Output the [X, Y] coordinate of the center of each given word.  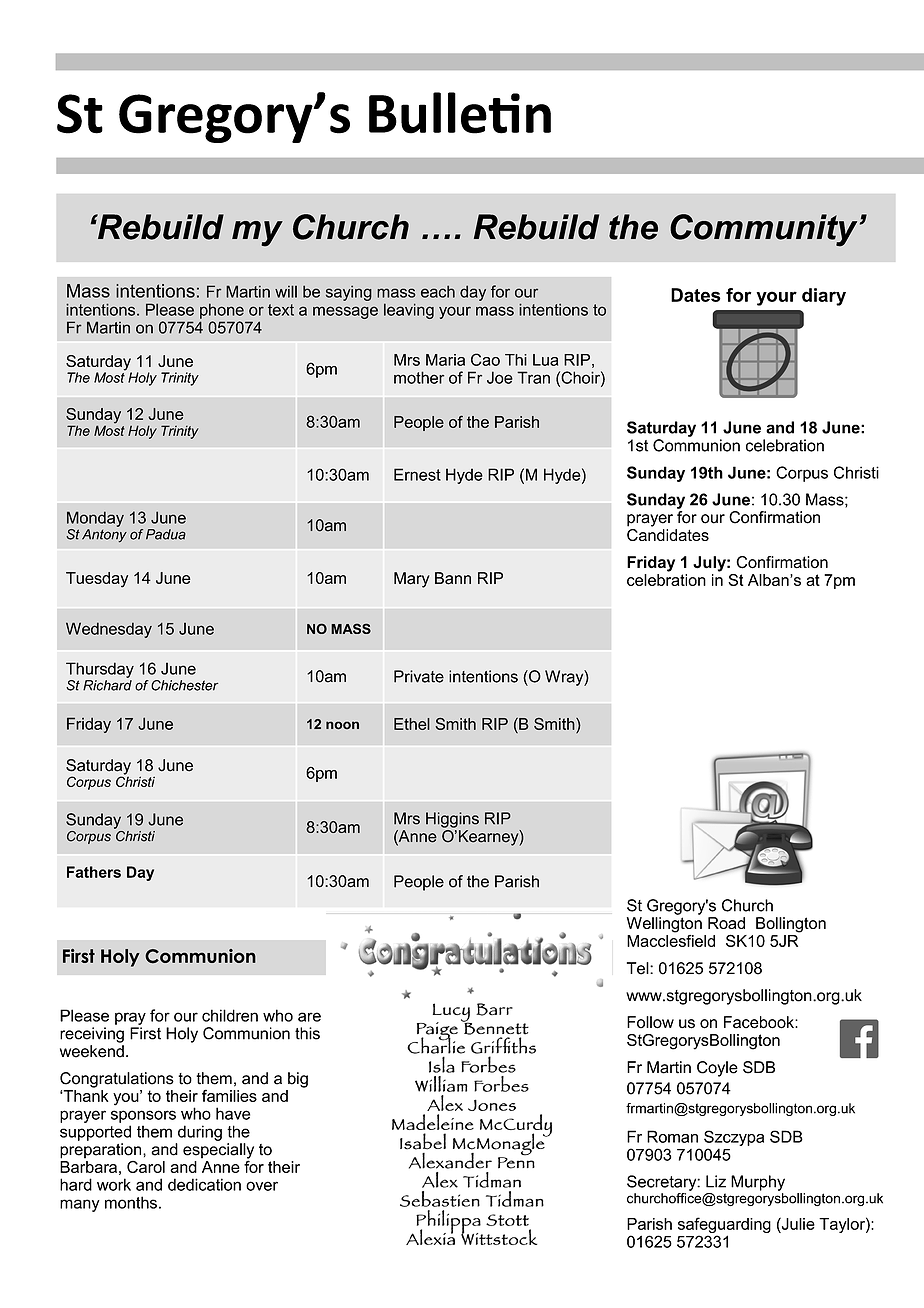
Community [763, 230]
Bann [453, 578]
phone [222, 311]
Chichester [184, 685]
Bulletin [460, 113]
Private [419, 676]
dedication [204, 1184]
